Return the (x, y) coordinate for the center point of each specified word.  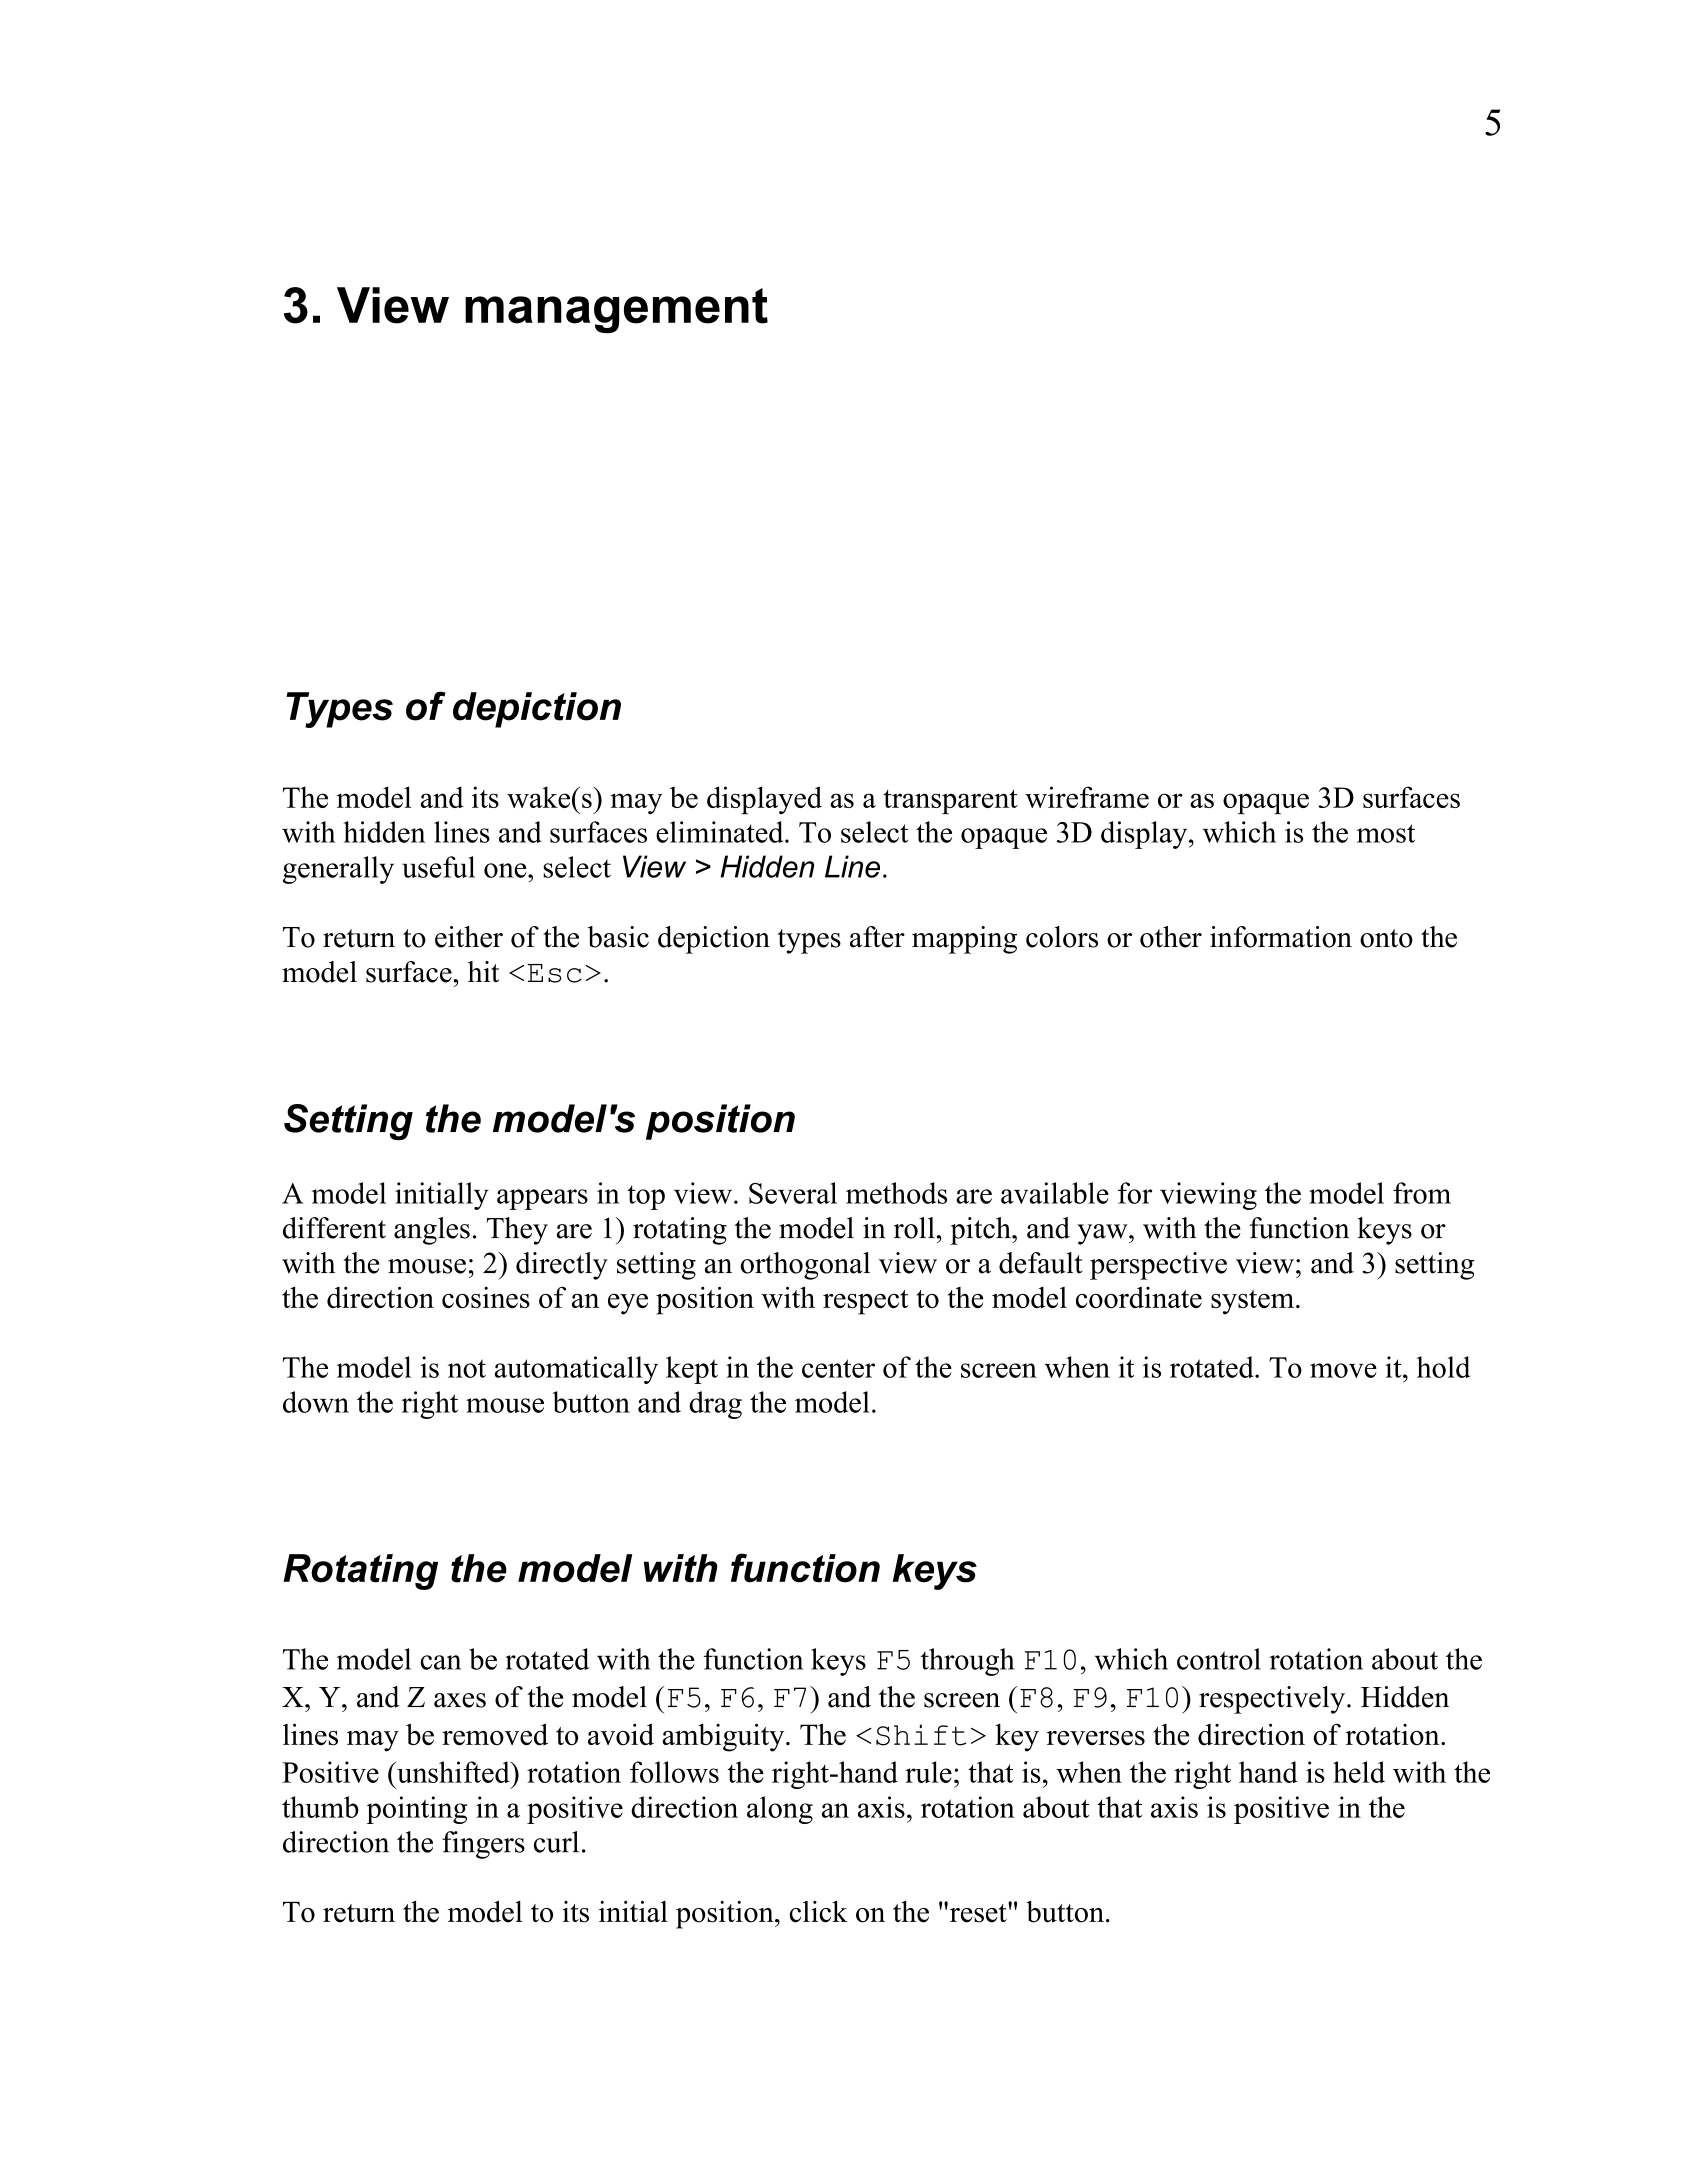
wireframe (1087, 797)
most (1386, 833)
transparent (950, 802)
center (838, 1368)
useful (438, 867)
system (1252, 1302)
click (819, 1912)
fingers (483, 1845)
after (877, 937)
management (616, 310)
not (467, 1368)
